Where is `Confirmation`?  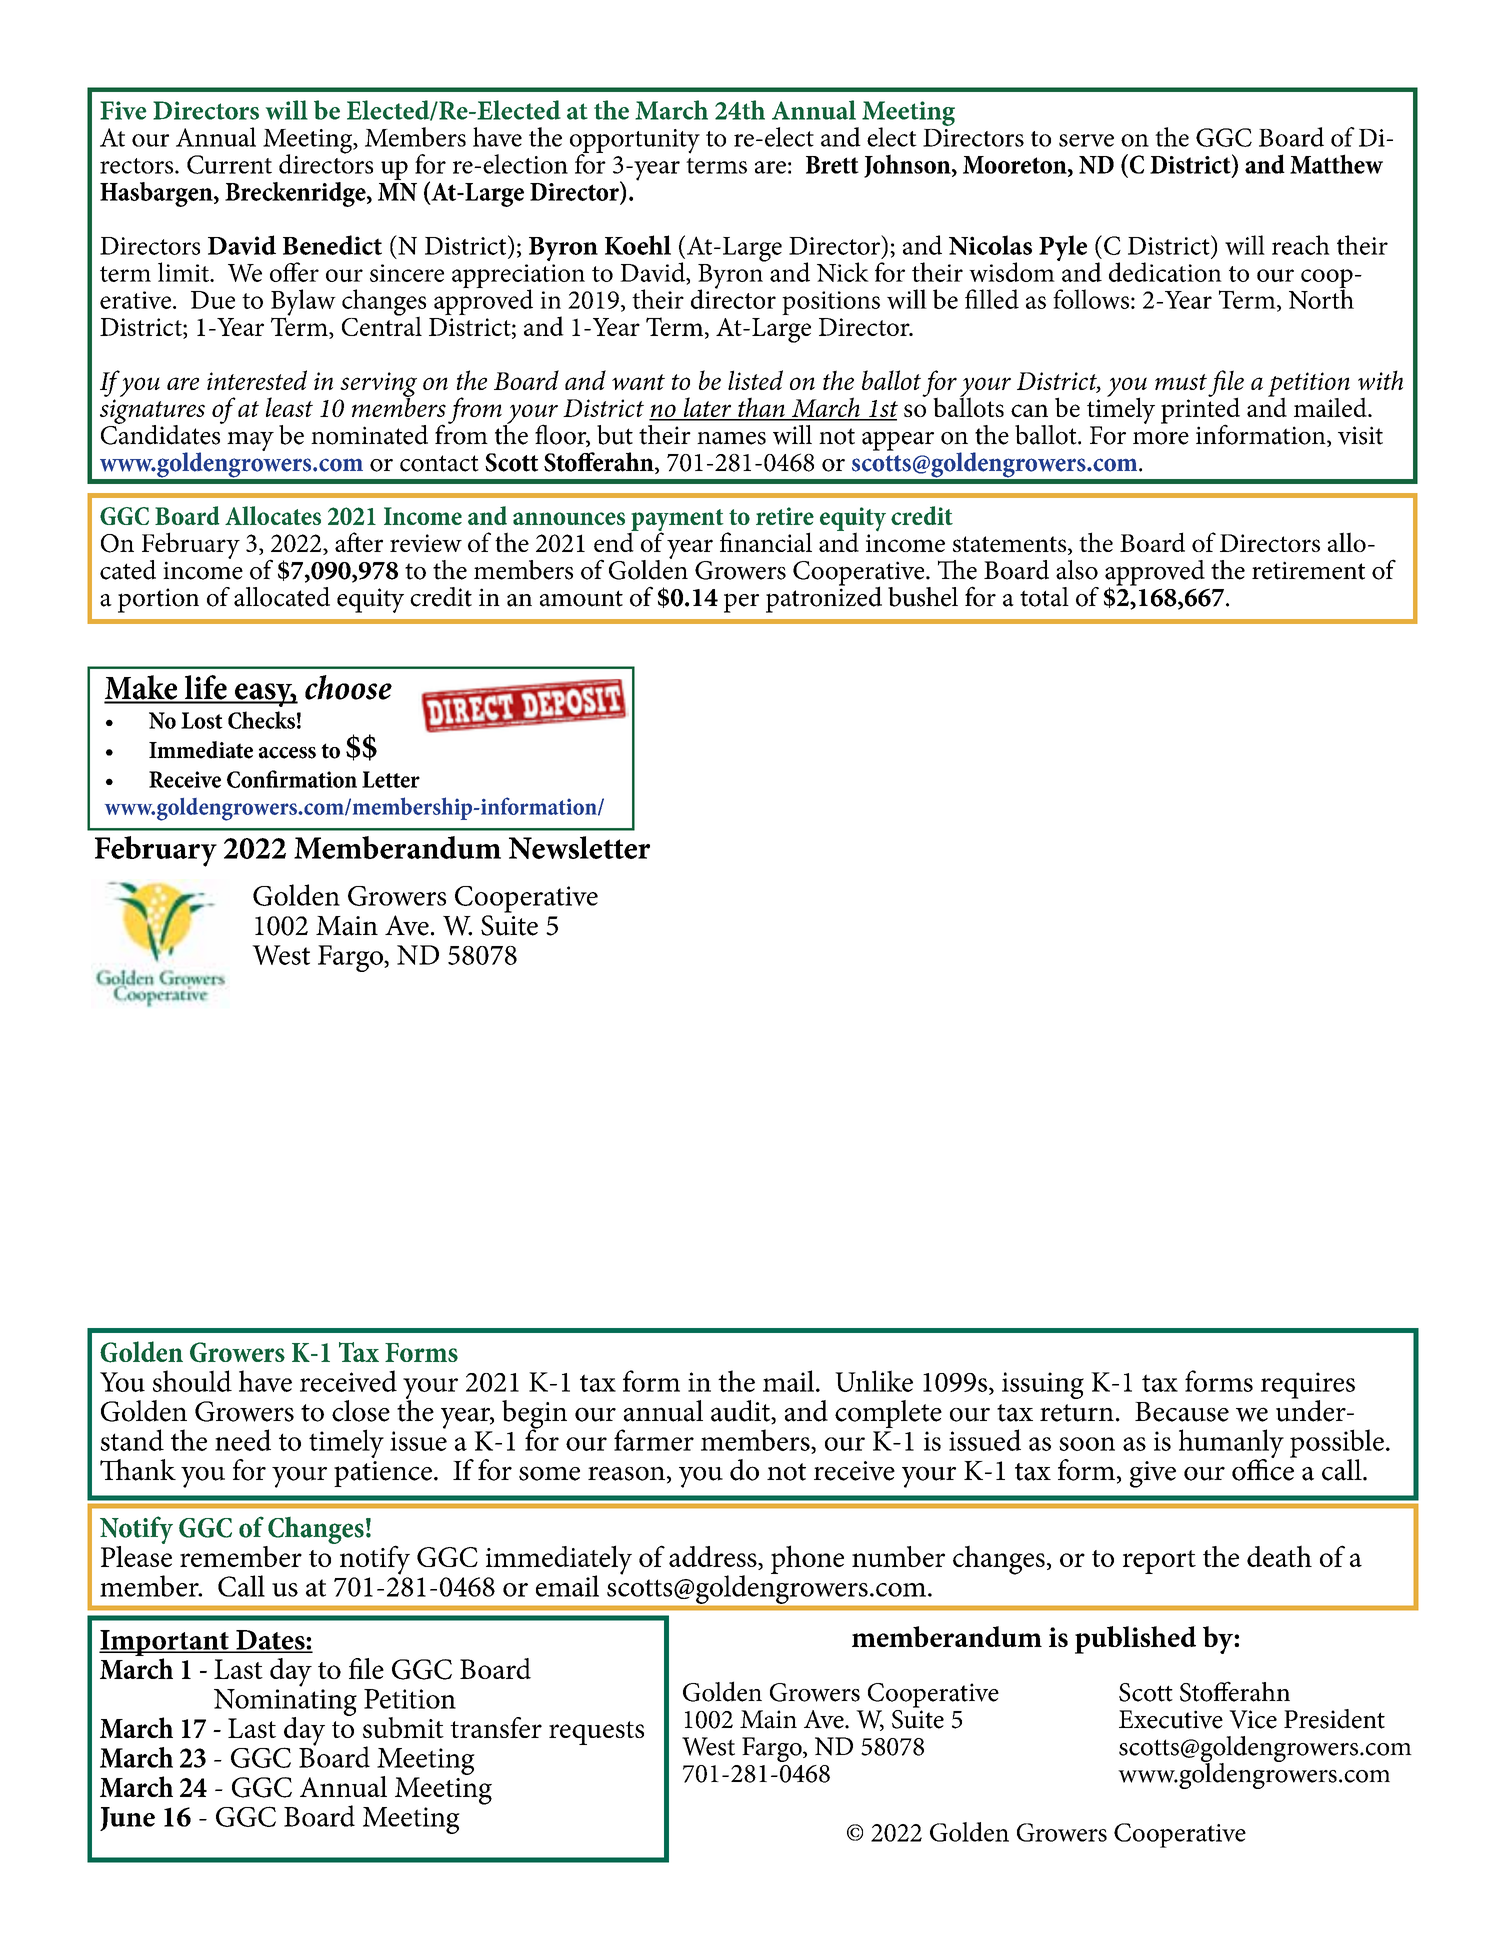
Confirmation is located at coordinates (292, 779).
